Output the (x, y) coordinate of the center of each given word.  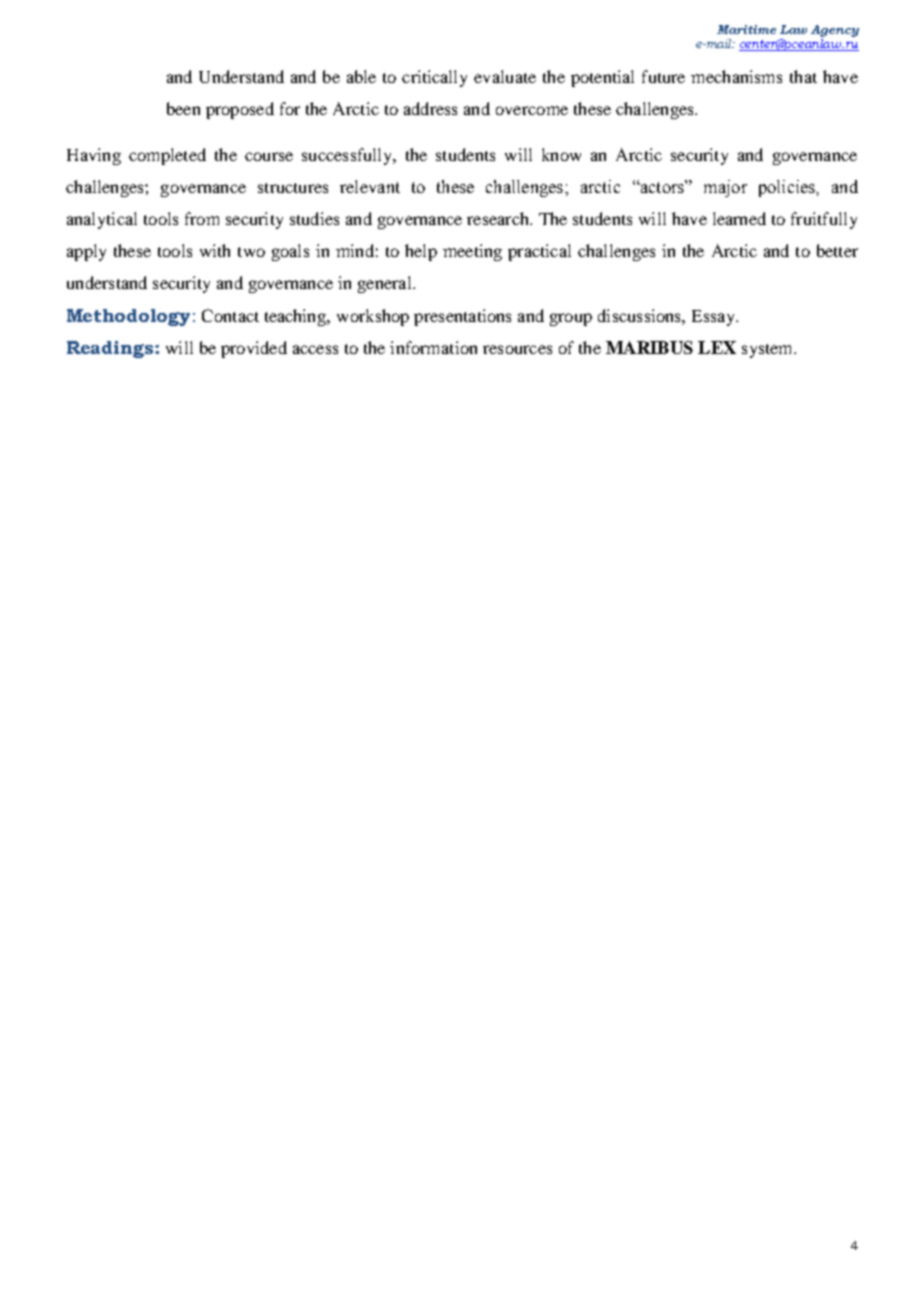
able (361, 76)
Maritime (746, 29)
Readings (111, 349)
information (433, 347)
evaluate (505, 76)
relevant (370, 186)
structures (293, 188)
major (725, 188)
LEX (717, 347)
